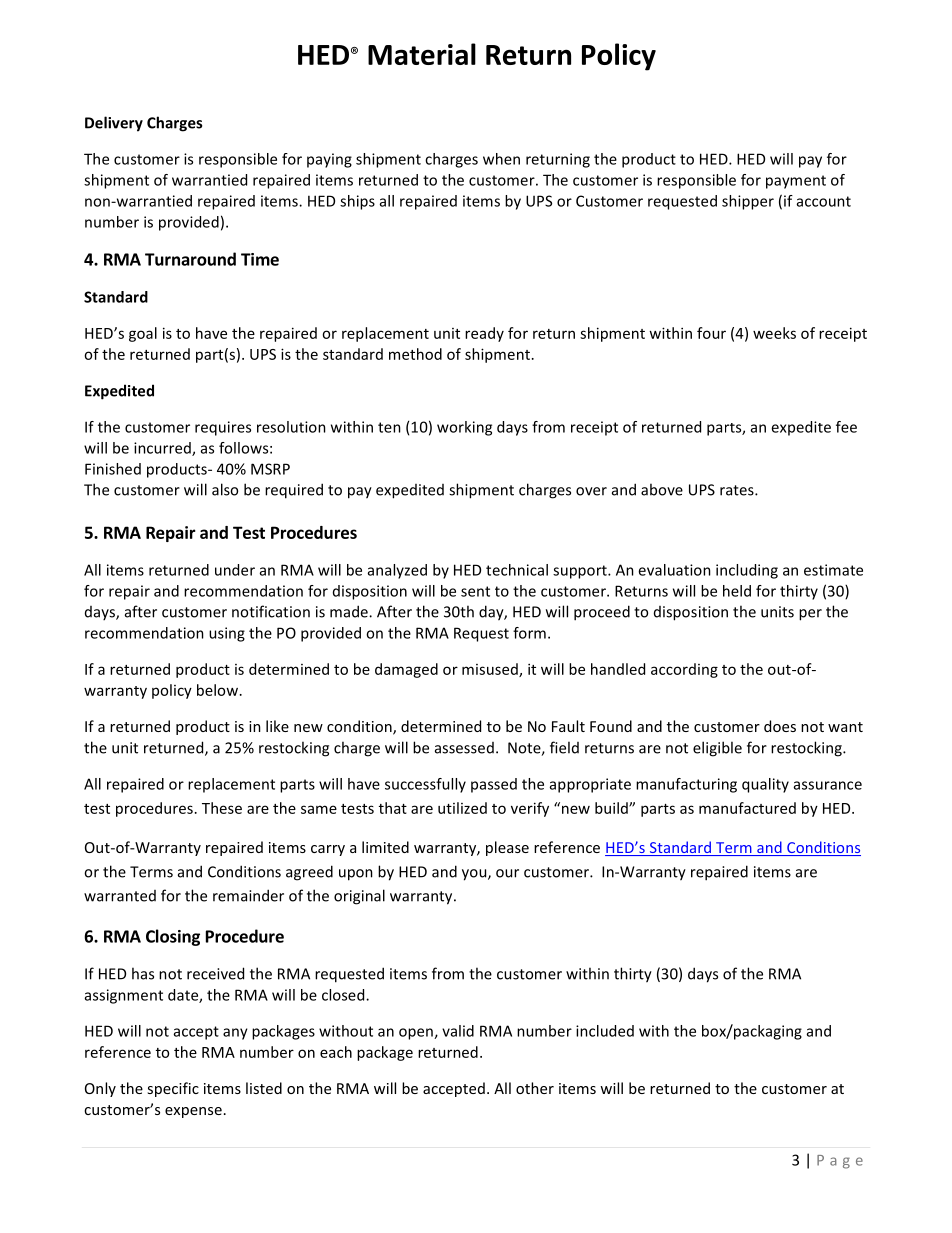 This screenshot has height=1233, width=952. Describe the element at coordinates (235, 570) in the screenshot. I see `under` at that location.
